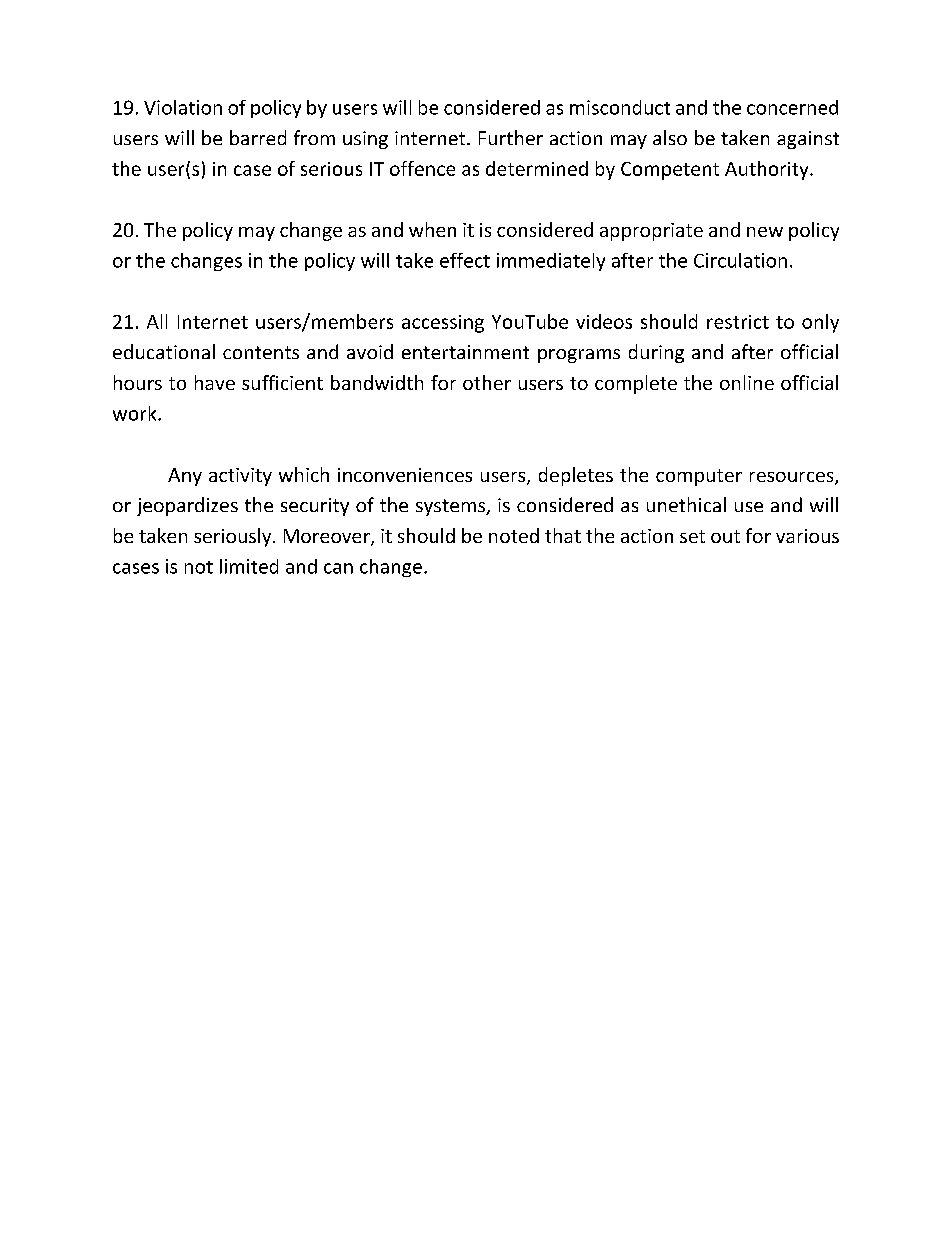  I want to click on set, so click(692, 536).
